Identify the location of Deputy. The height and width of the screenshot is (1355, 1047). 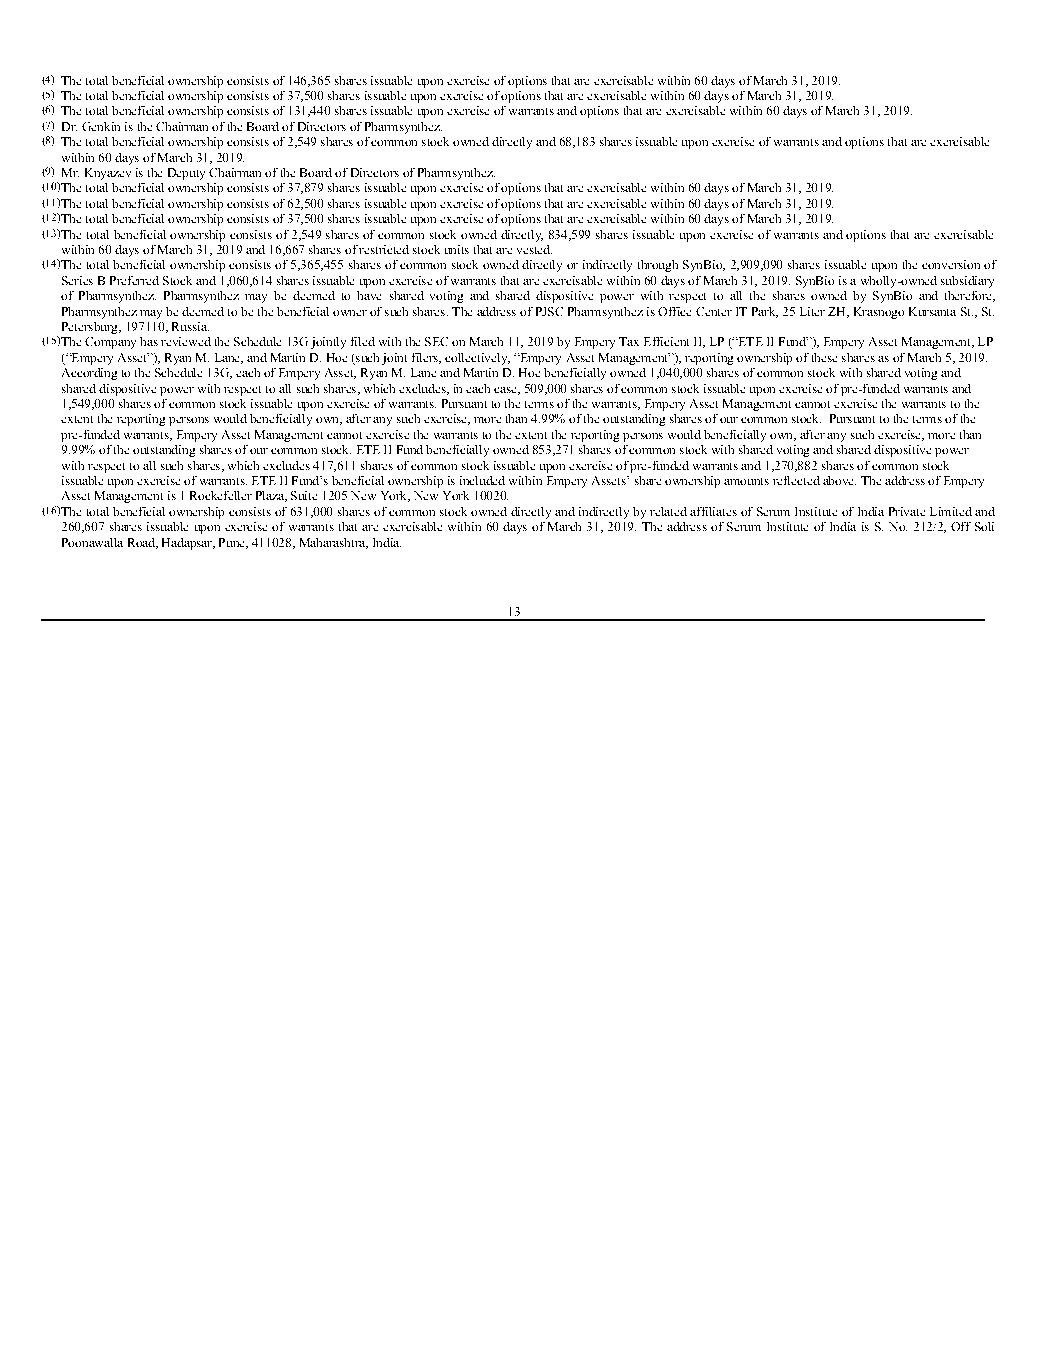
(186, 174).
